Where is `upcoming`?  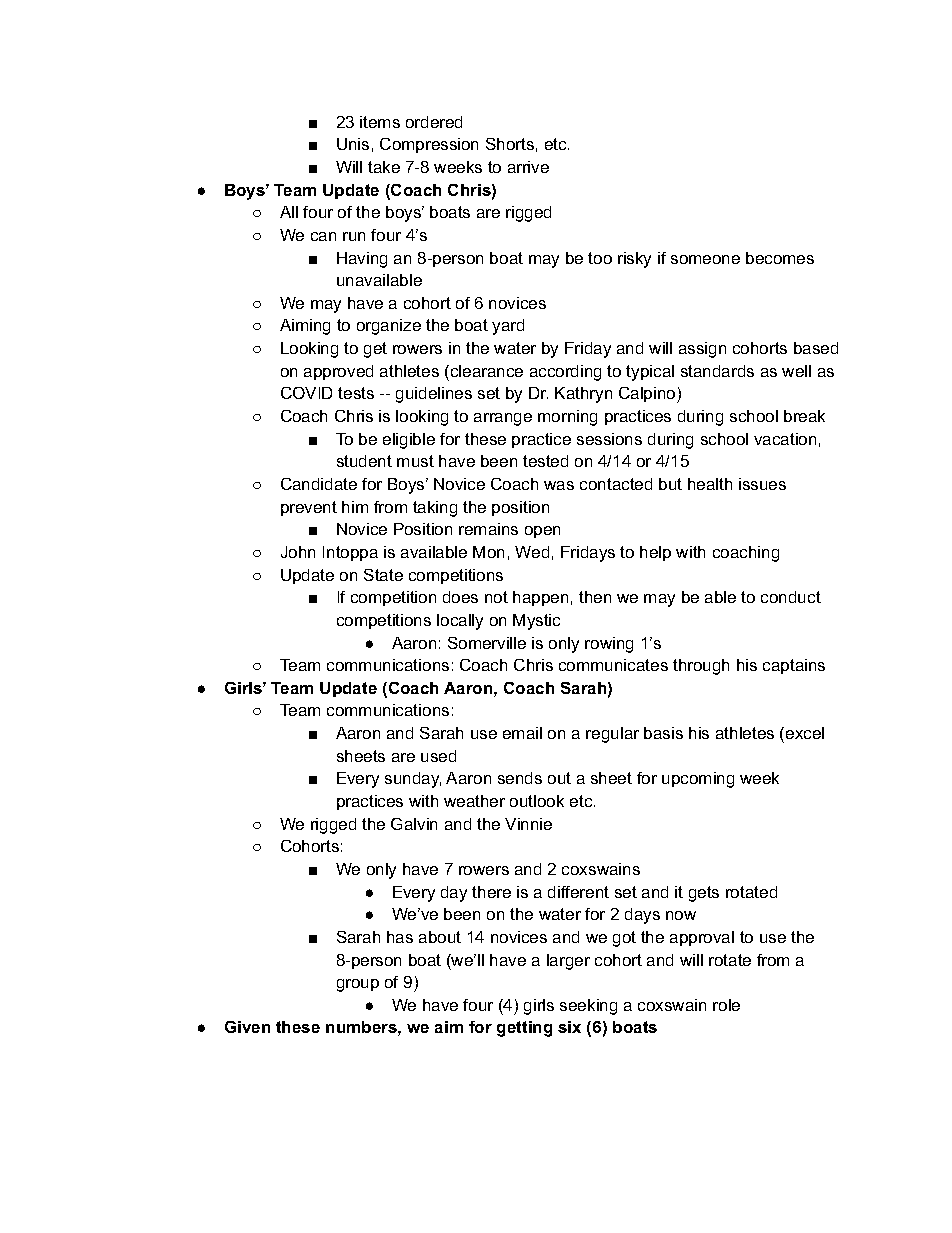
upcoming is located at coordinates (698, 780).
